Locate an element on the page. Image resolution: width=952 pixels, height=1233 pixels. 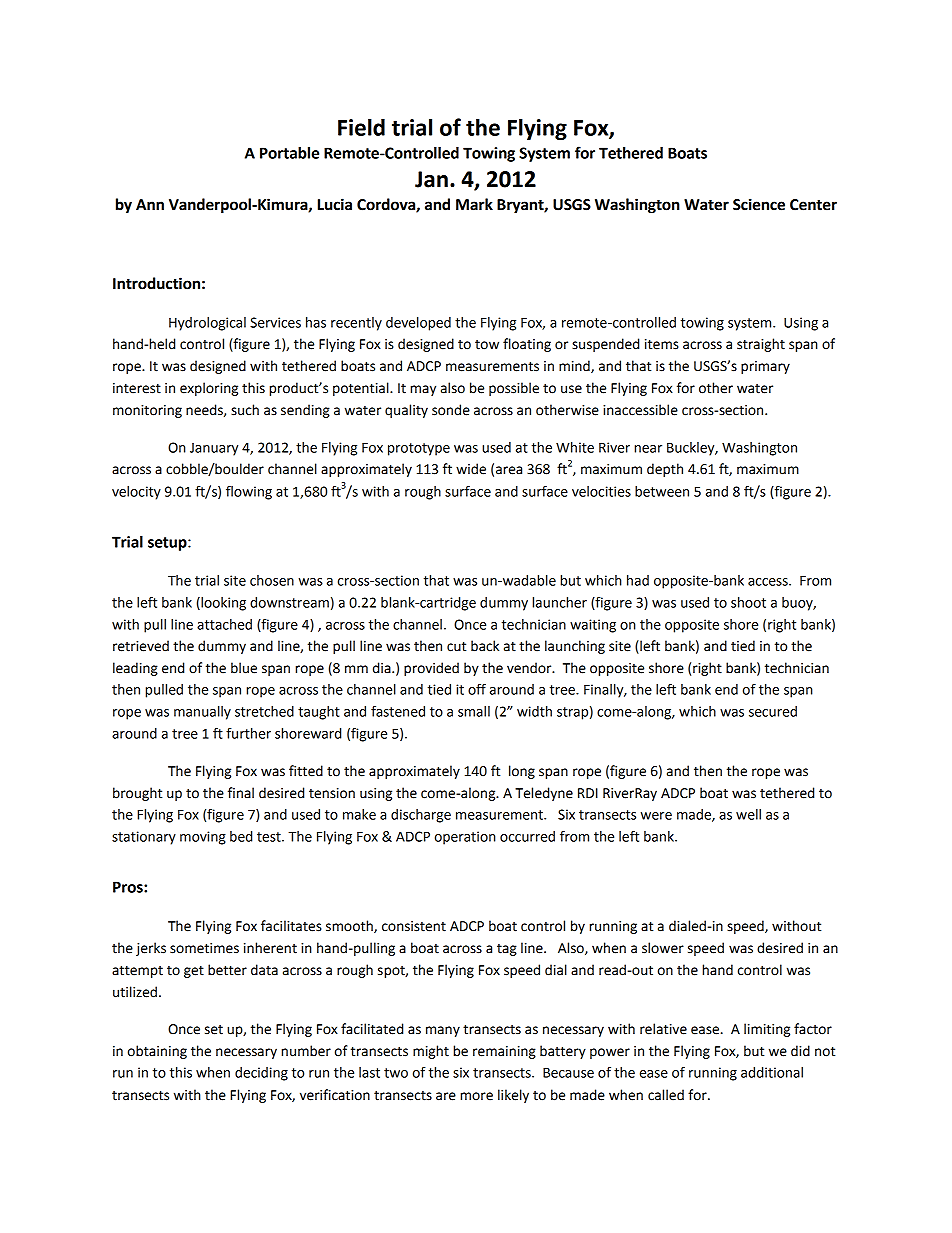
deciding is located at coordinates (261, 1074).
